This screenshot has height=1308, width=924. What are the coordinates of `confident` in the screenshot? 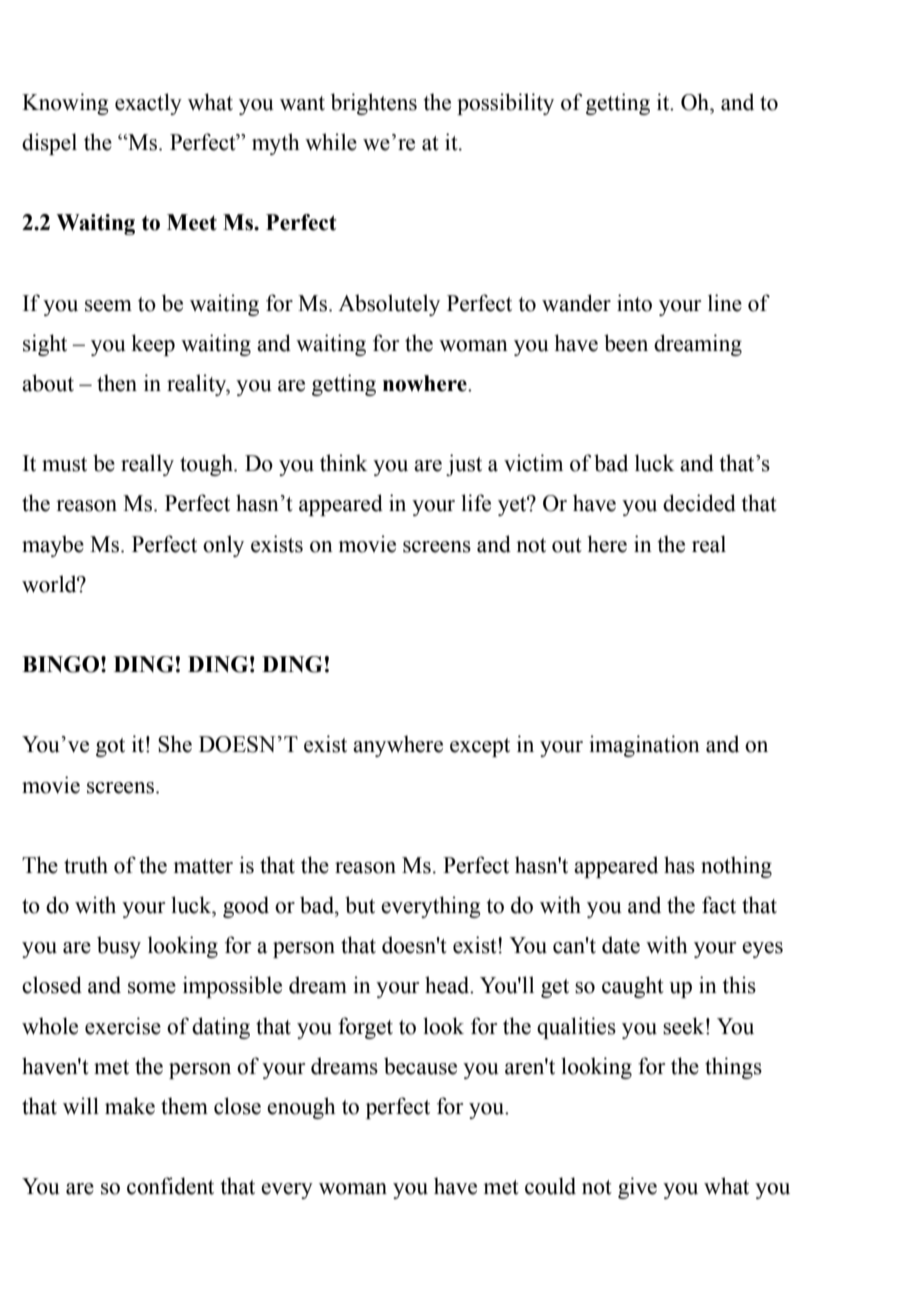 It's located at (170, 1186).
